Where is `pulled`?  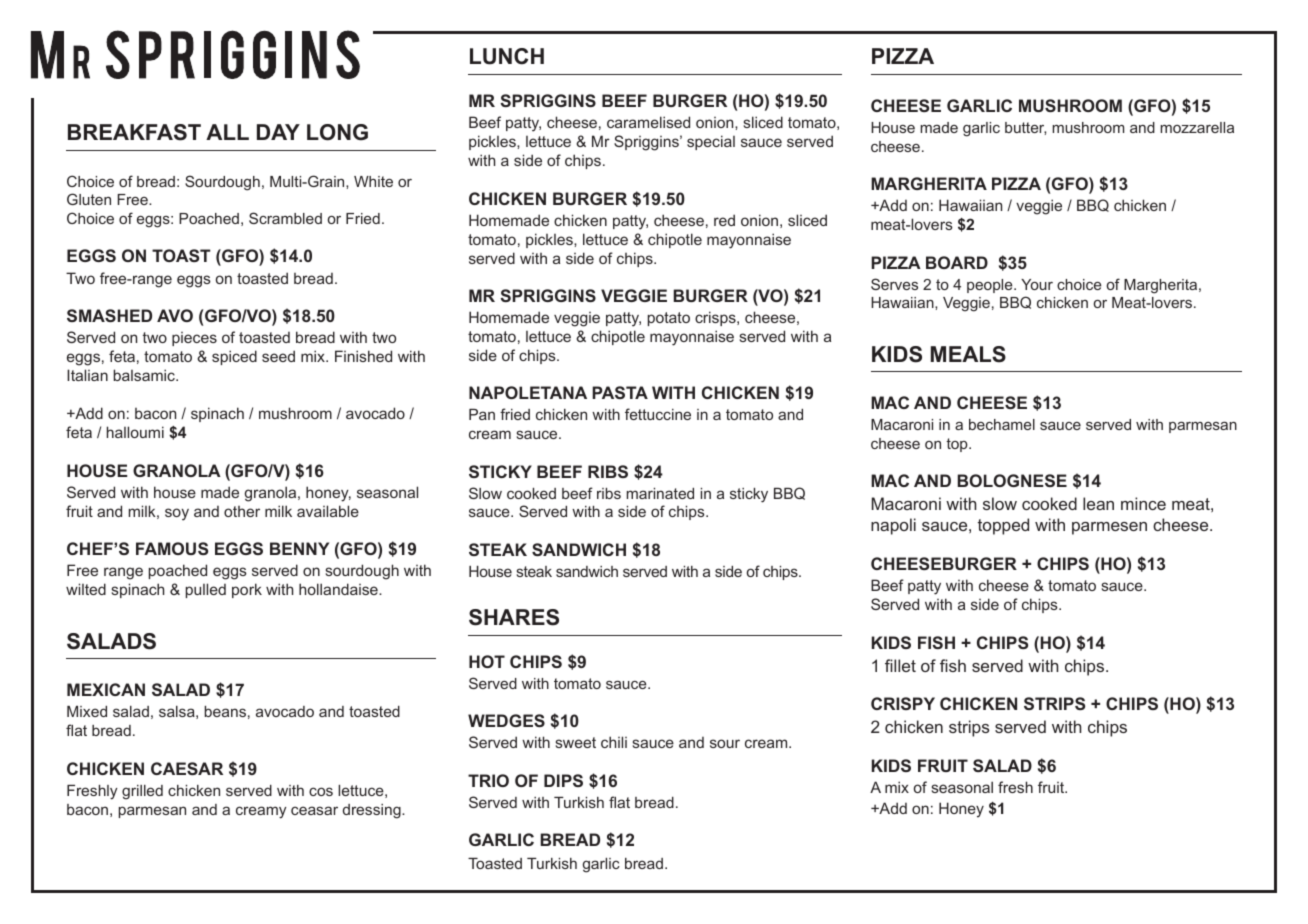
pulled is located at coordinates (206, 590).
